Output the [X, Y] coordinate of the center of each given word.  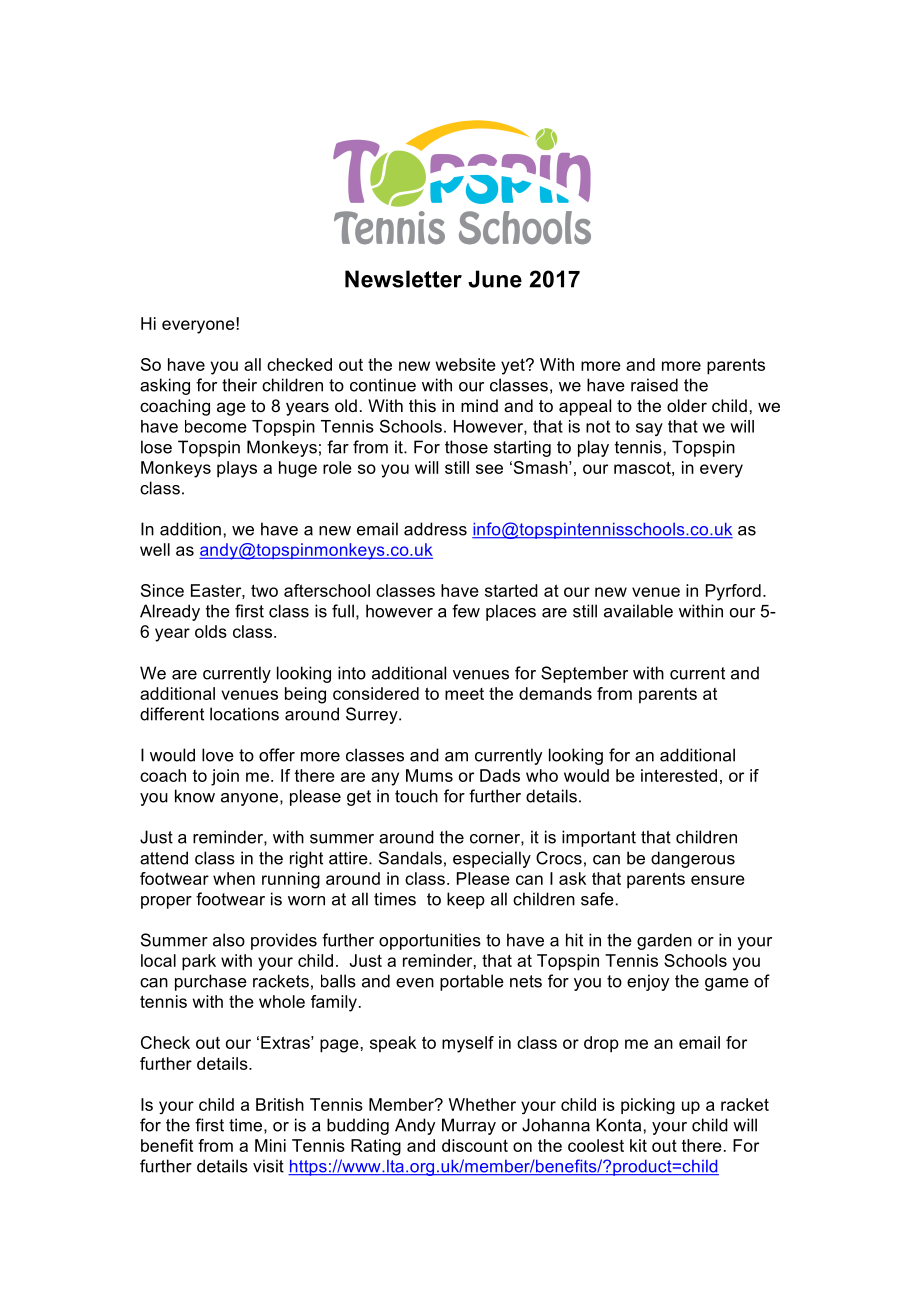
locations [244, 714]
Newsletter [403, 279]
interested [679, 775]
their [239, 385]
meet [464, 694]
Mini [270, 1145]
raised [654, 385]
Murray [469, 1126]
